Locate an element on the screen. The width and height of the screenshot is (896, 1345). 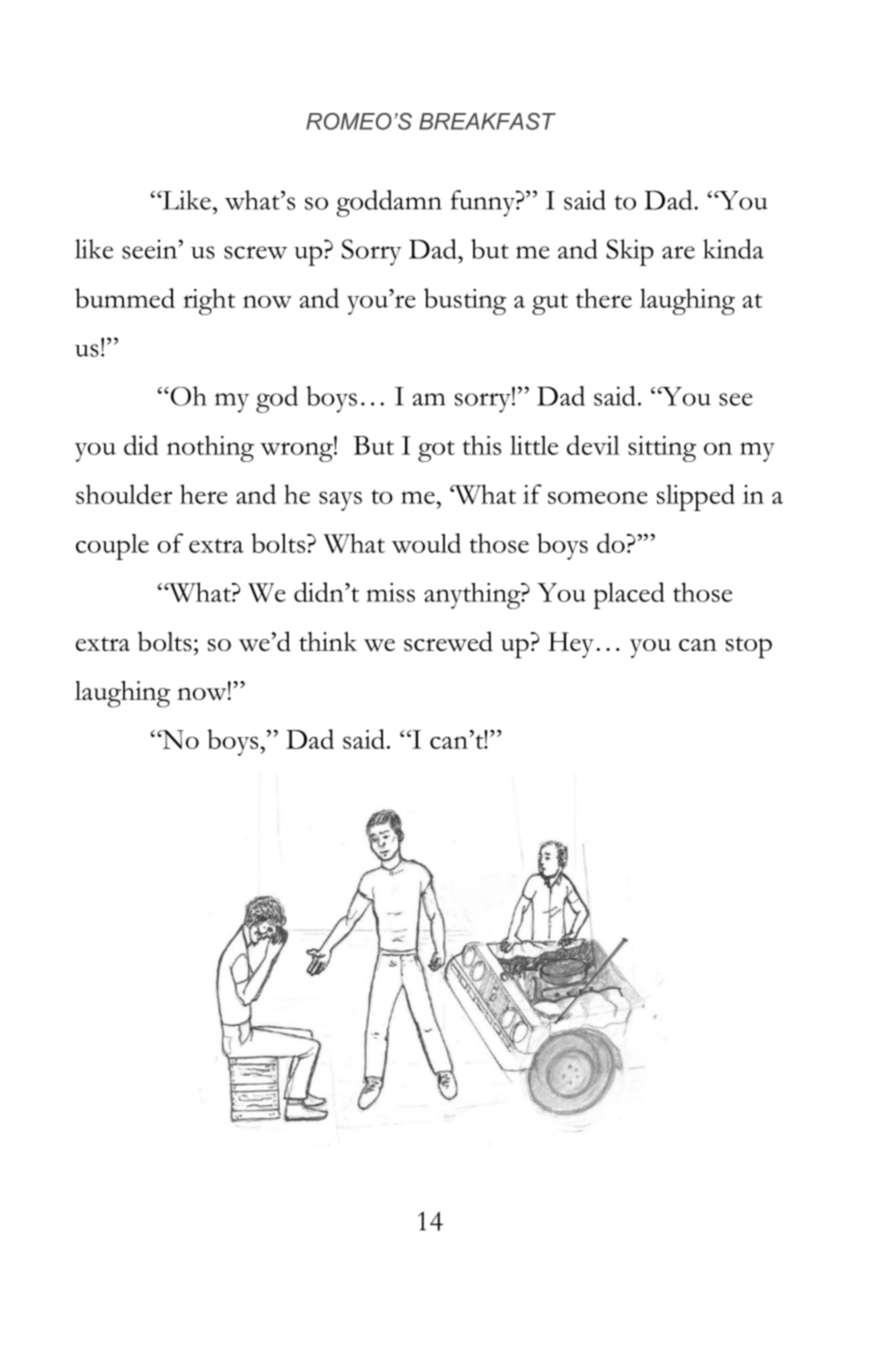
right is located at coordinates (209, 301).
